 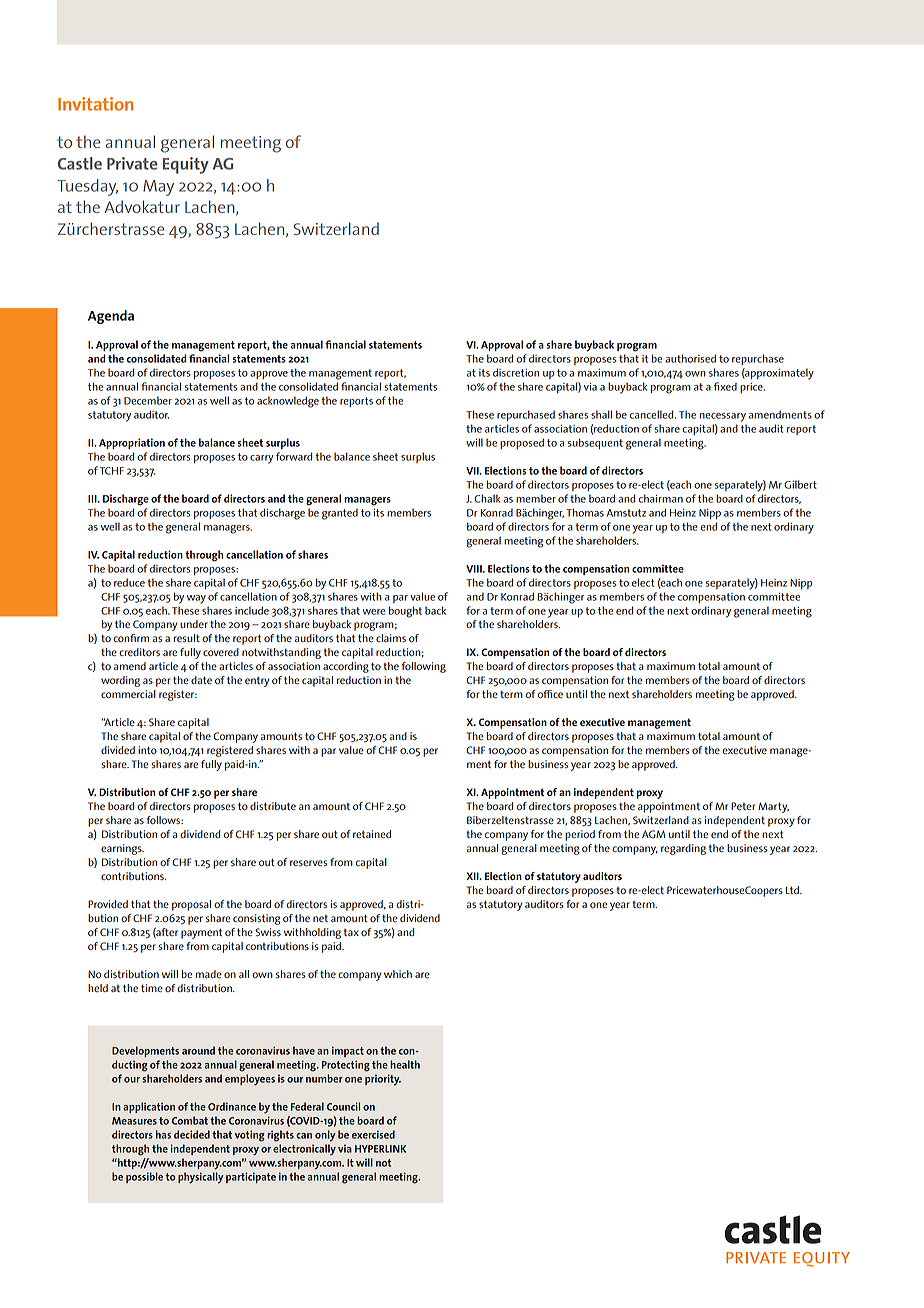 I want to click on authorised, so click(x=690, y=358).
